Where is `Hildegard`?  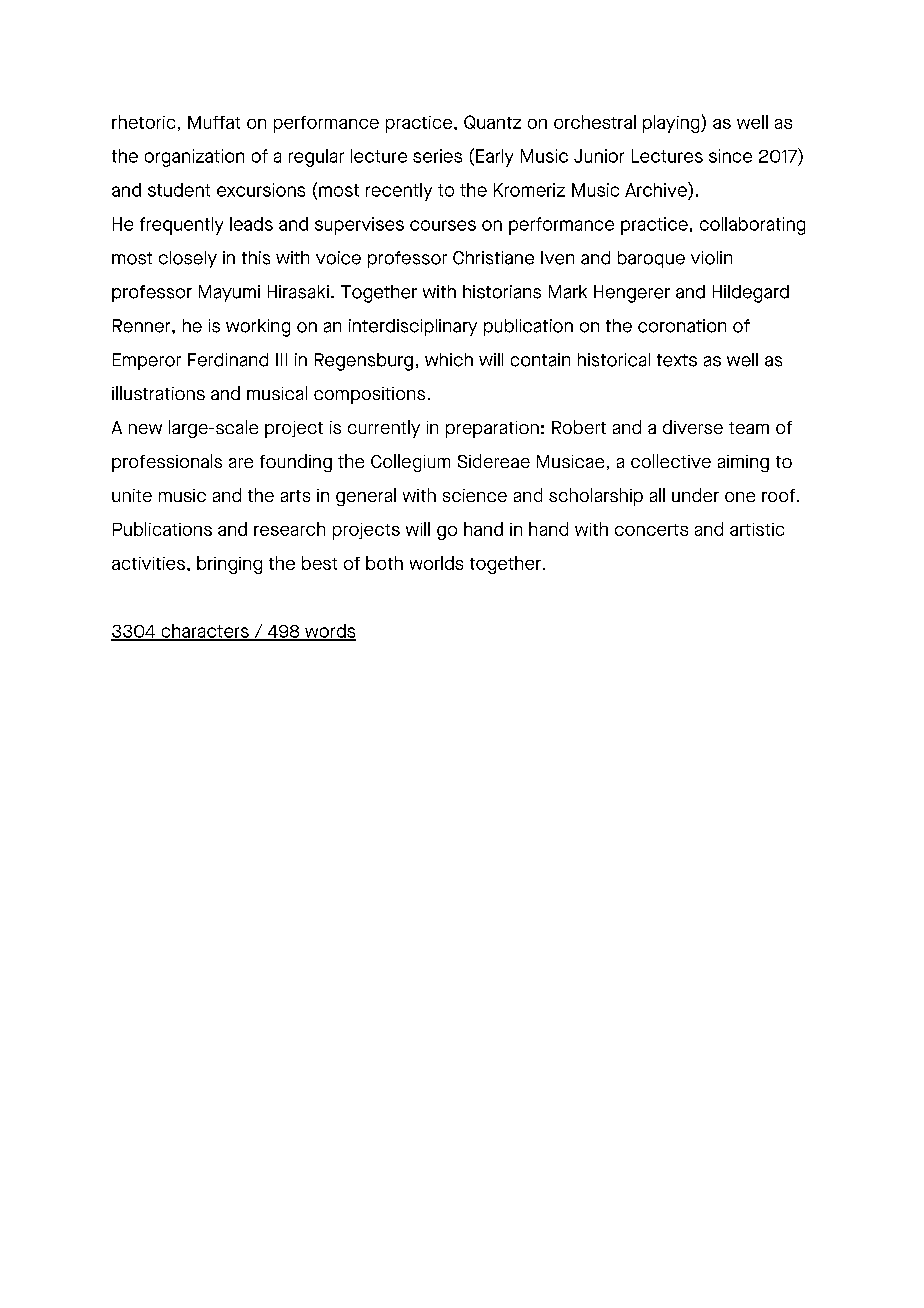 Hildegard is located at coordinates (751, 294).
